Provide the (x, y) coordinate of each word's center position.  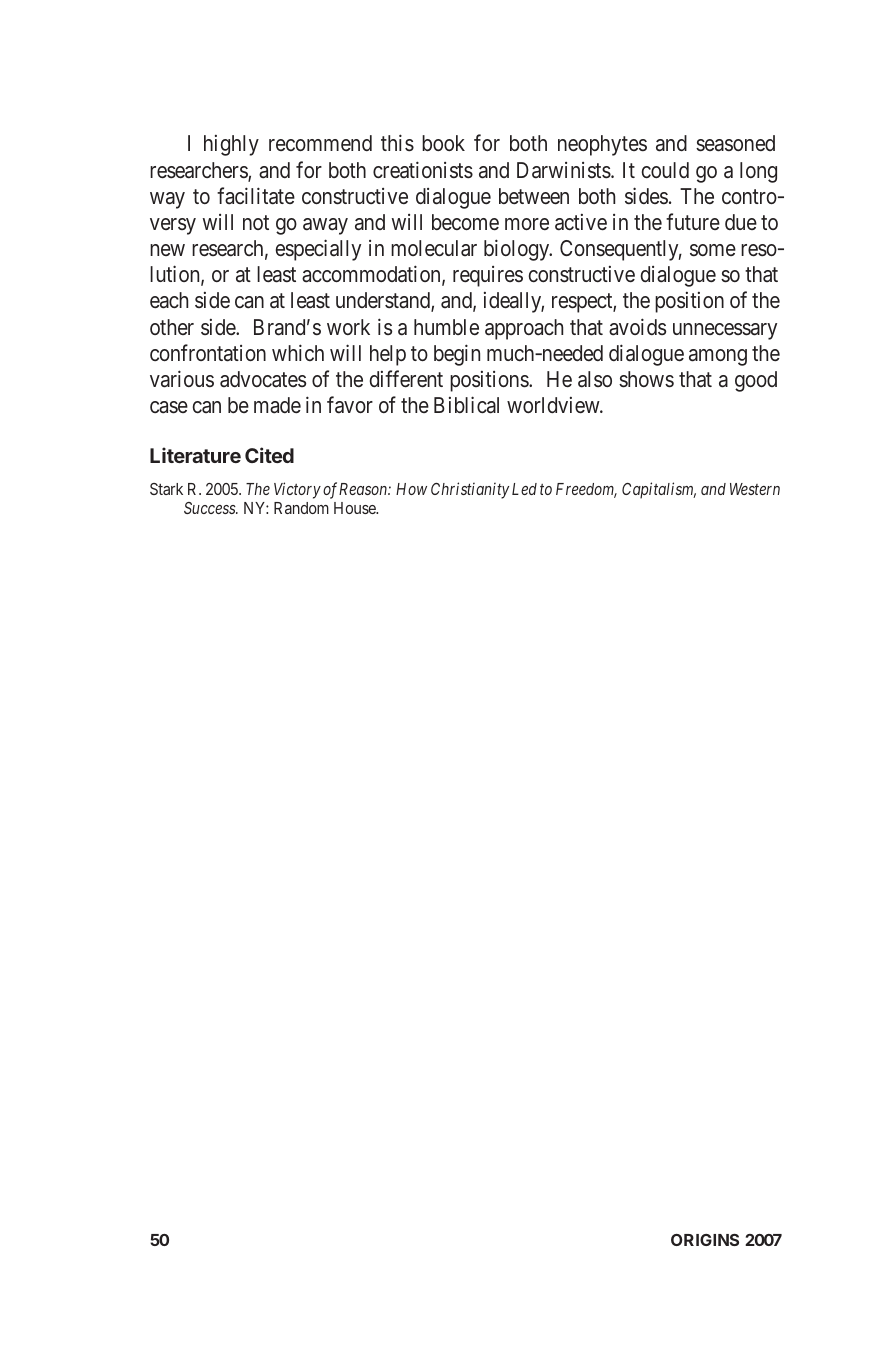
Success (210, 508)
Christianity (470, 490)
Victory (297, 490)
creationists (423, 170)
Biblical (466, 405)
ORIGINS (705, 1240)
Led (524, 489)
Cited (269, 455)
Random (301, 508)
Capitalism (659, 490)
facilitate (256, 196)
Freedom (586, 490)
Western (755, 489)
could (665, 170)
